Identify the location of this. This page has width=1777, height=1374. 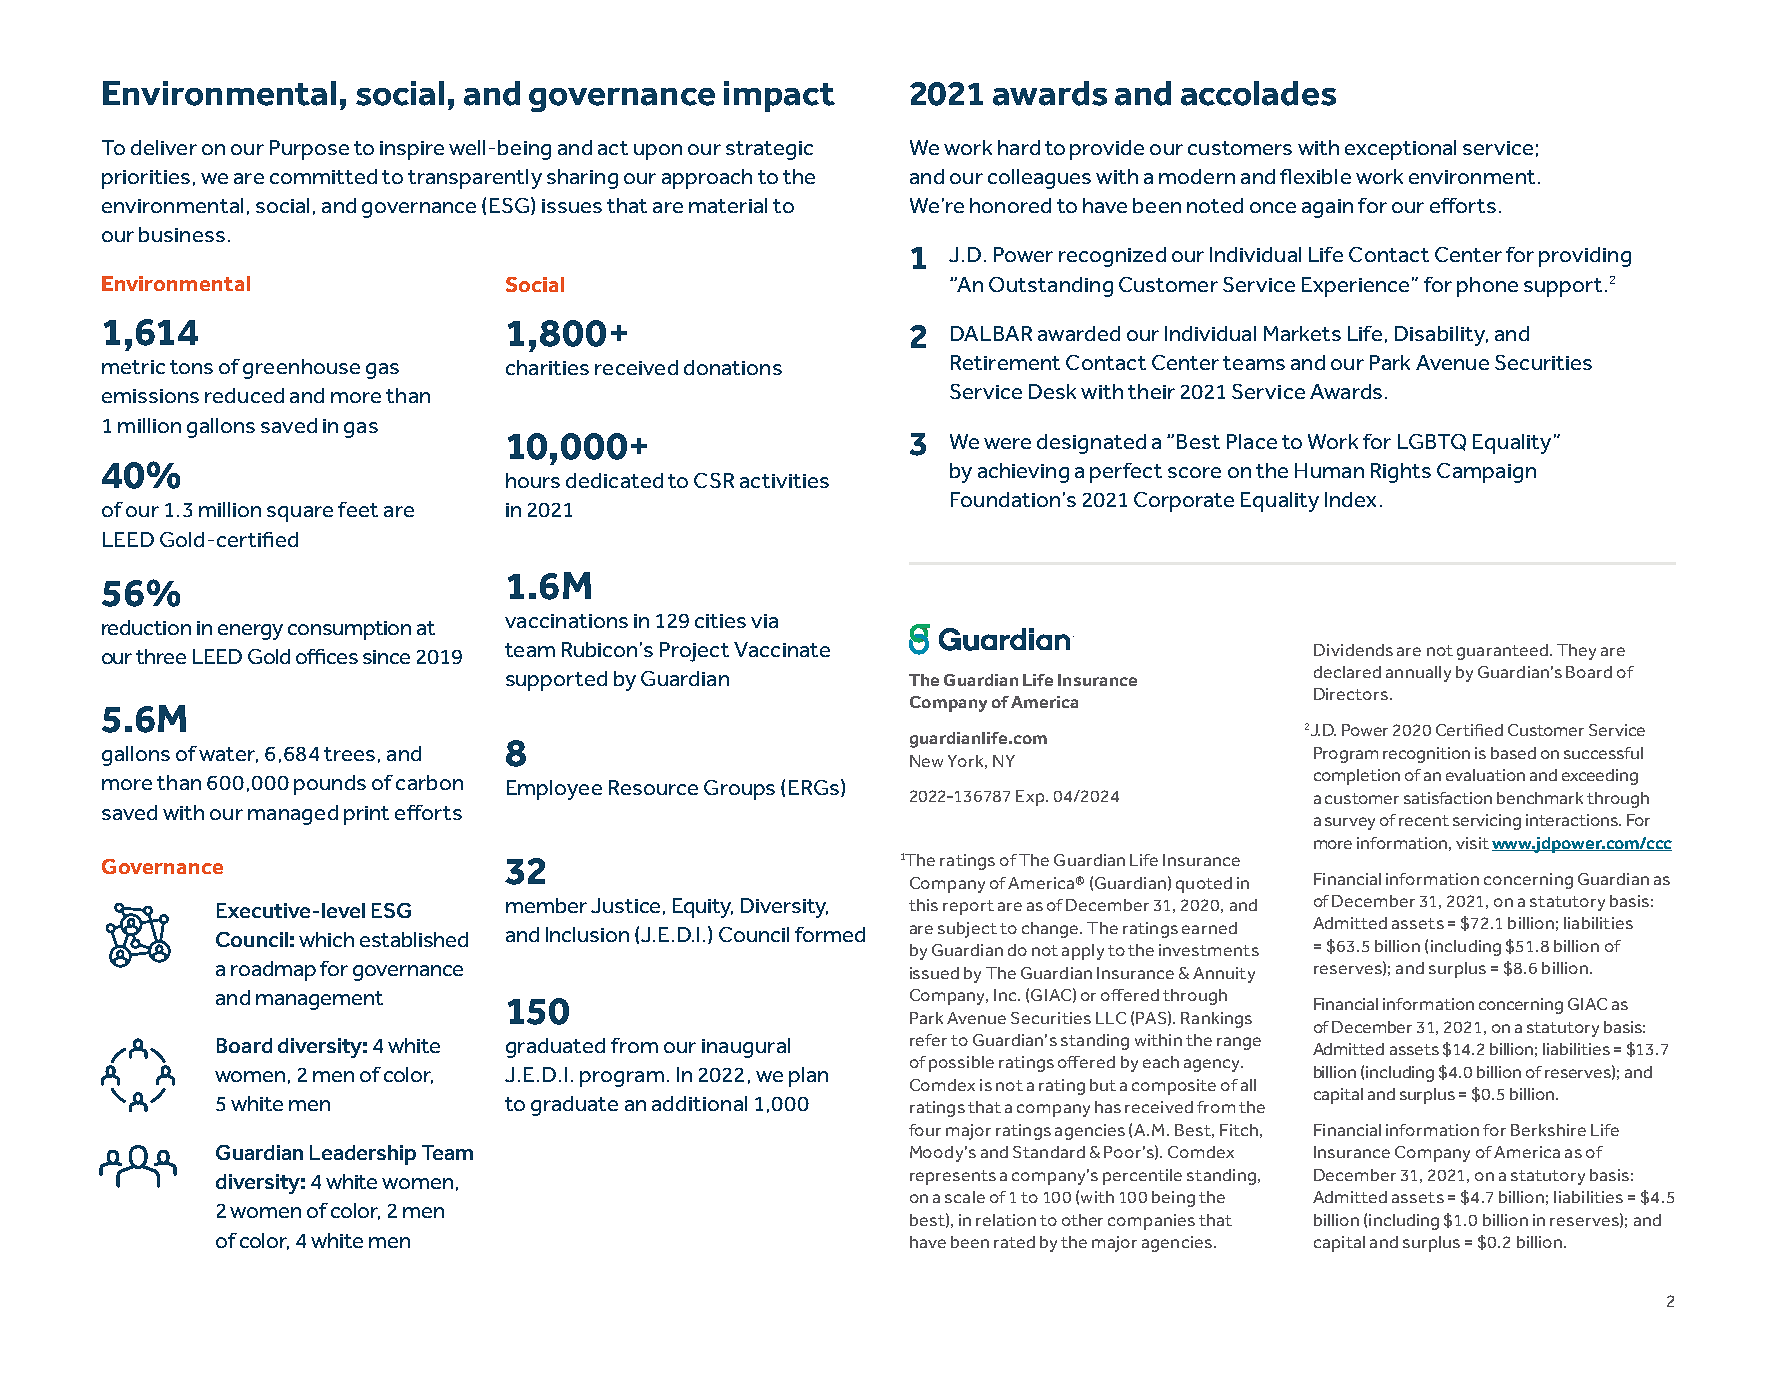
(923, 905).
